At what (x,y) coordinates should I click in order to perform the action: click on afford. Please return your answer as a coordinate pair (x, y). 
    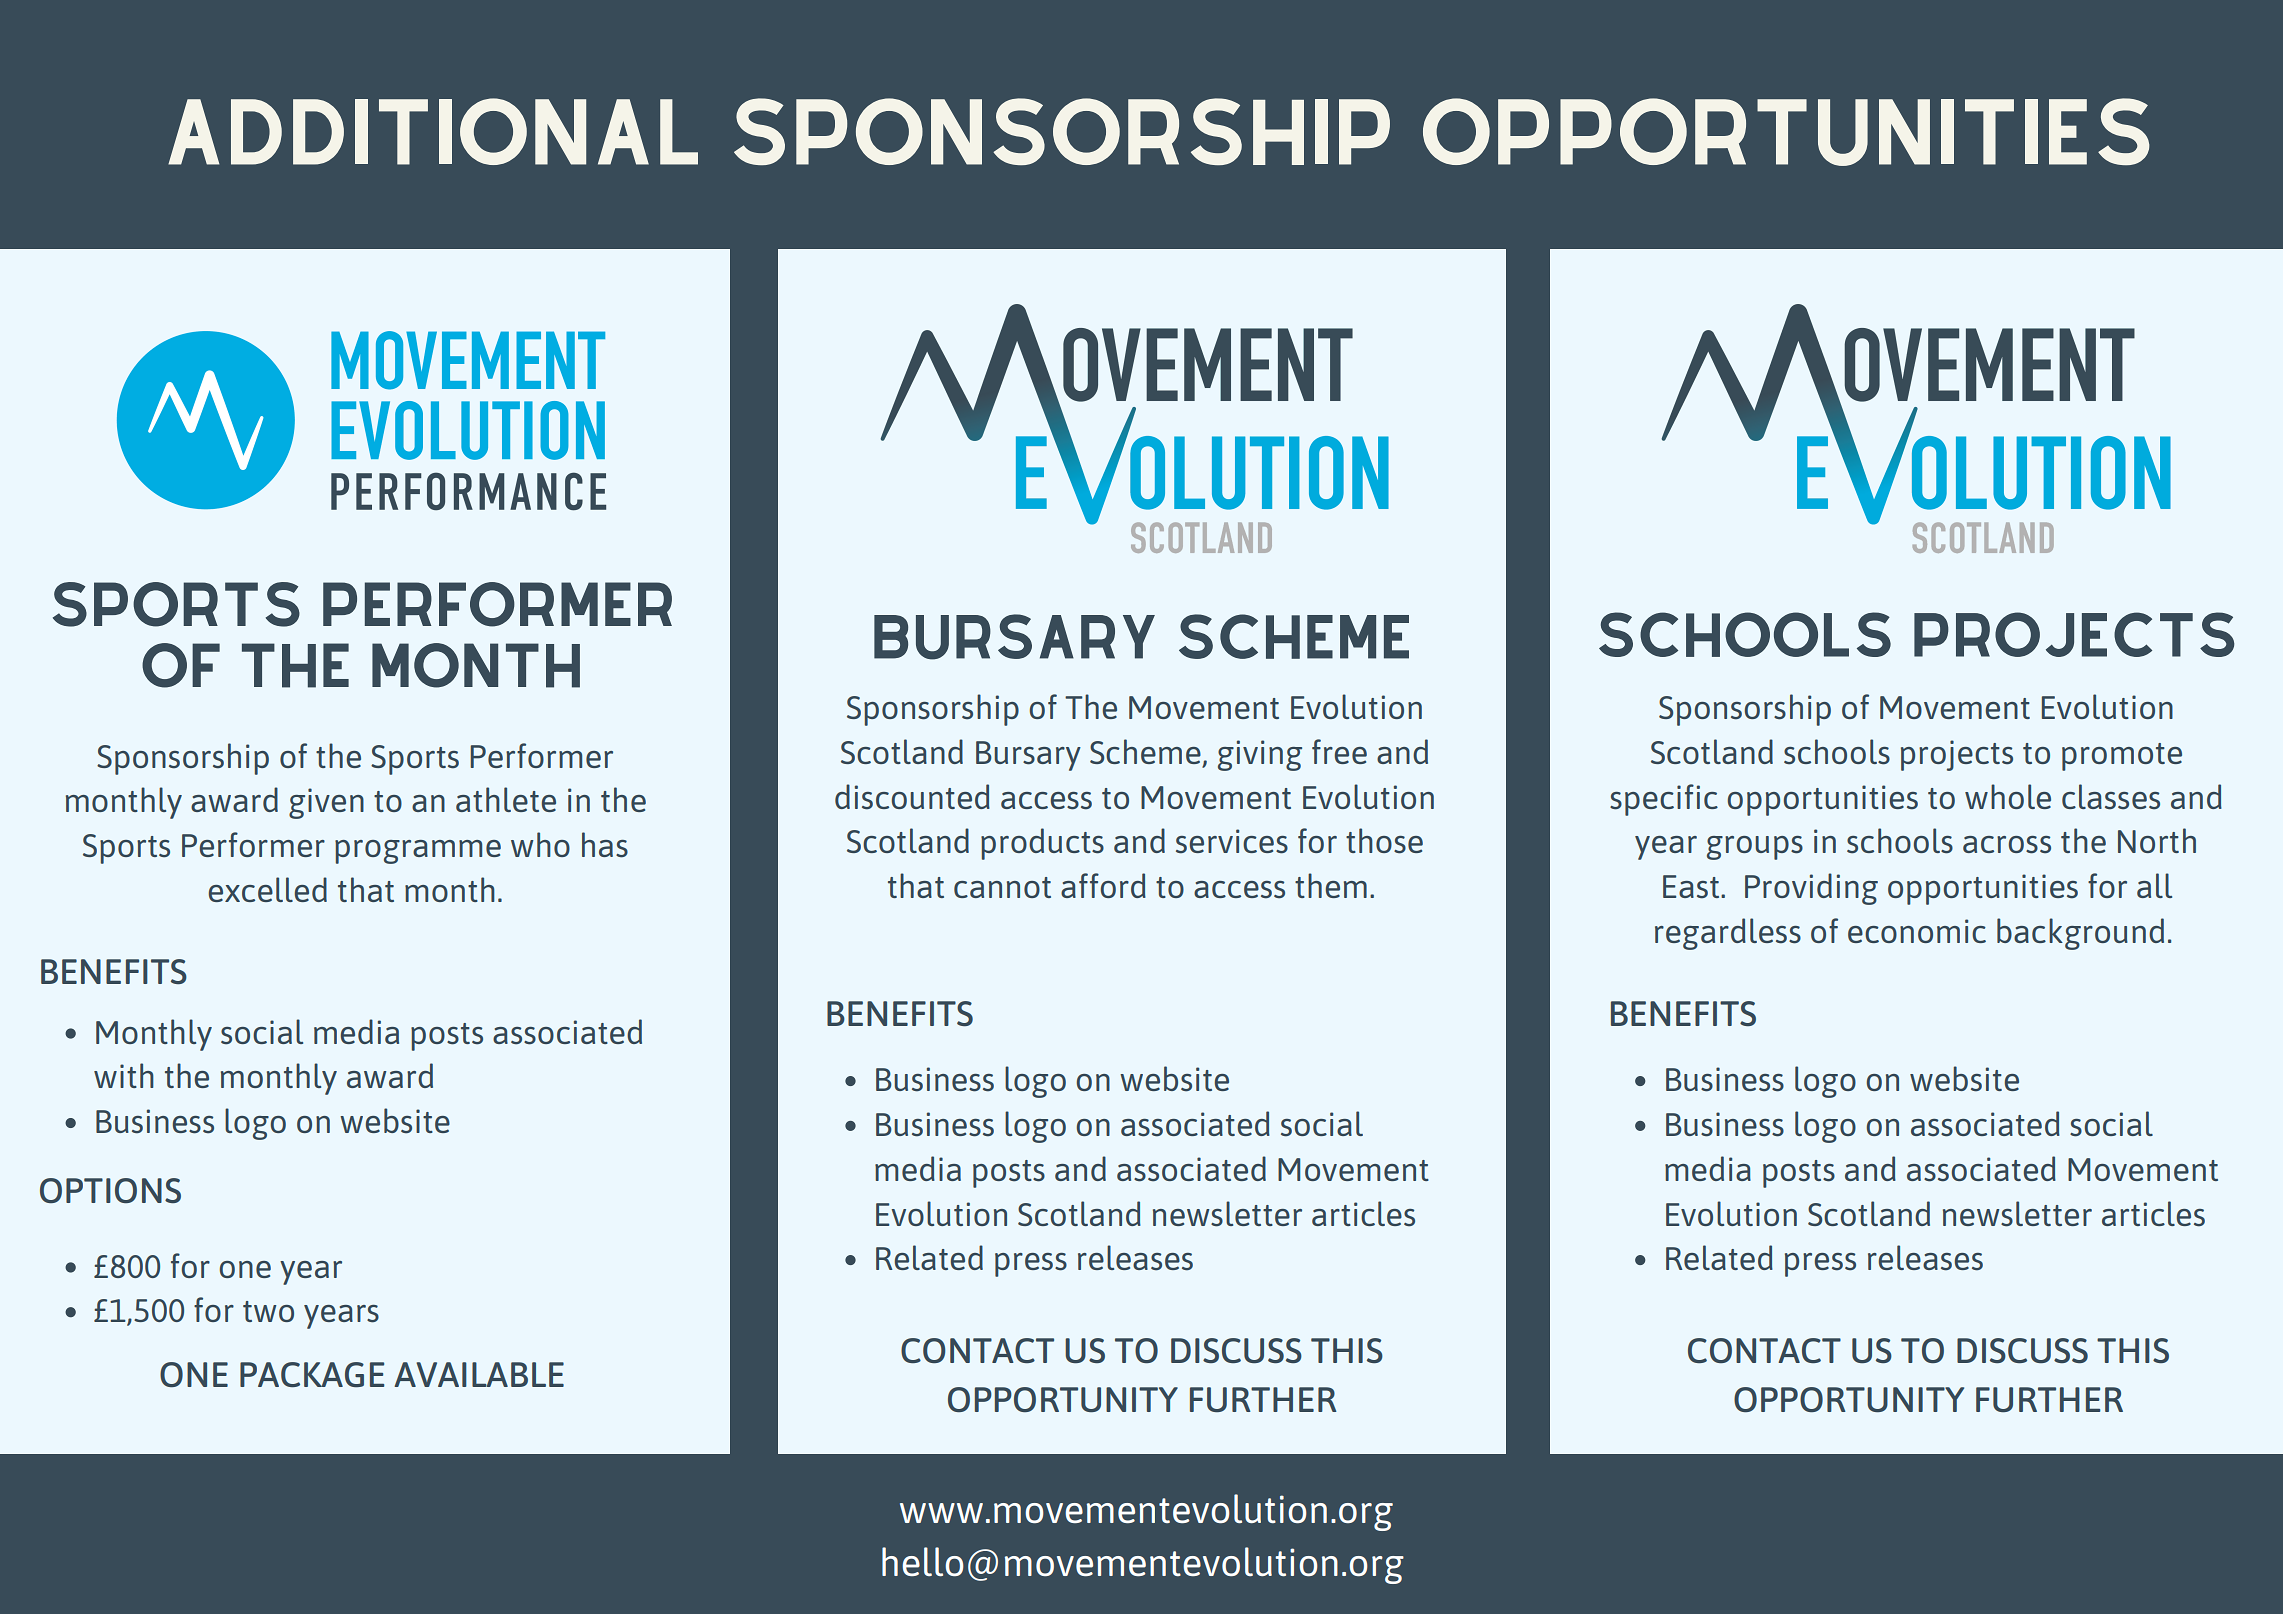
    Looking at the image, I should click on (1103, 885).
